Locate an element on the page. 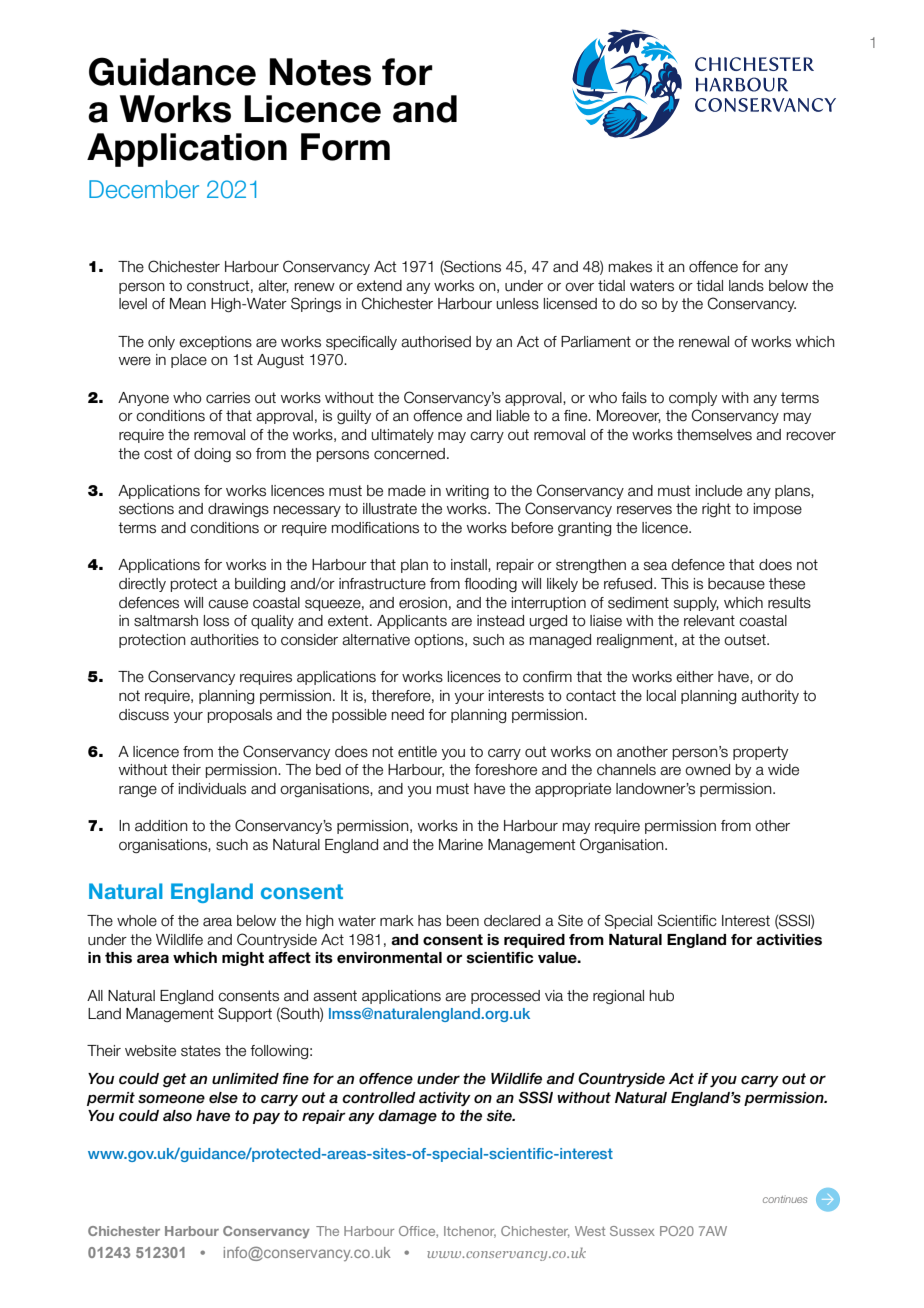 This image has width=924, height=1308. also is located at coordinates (177, 1116).
